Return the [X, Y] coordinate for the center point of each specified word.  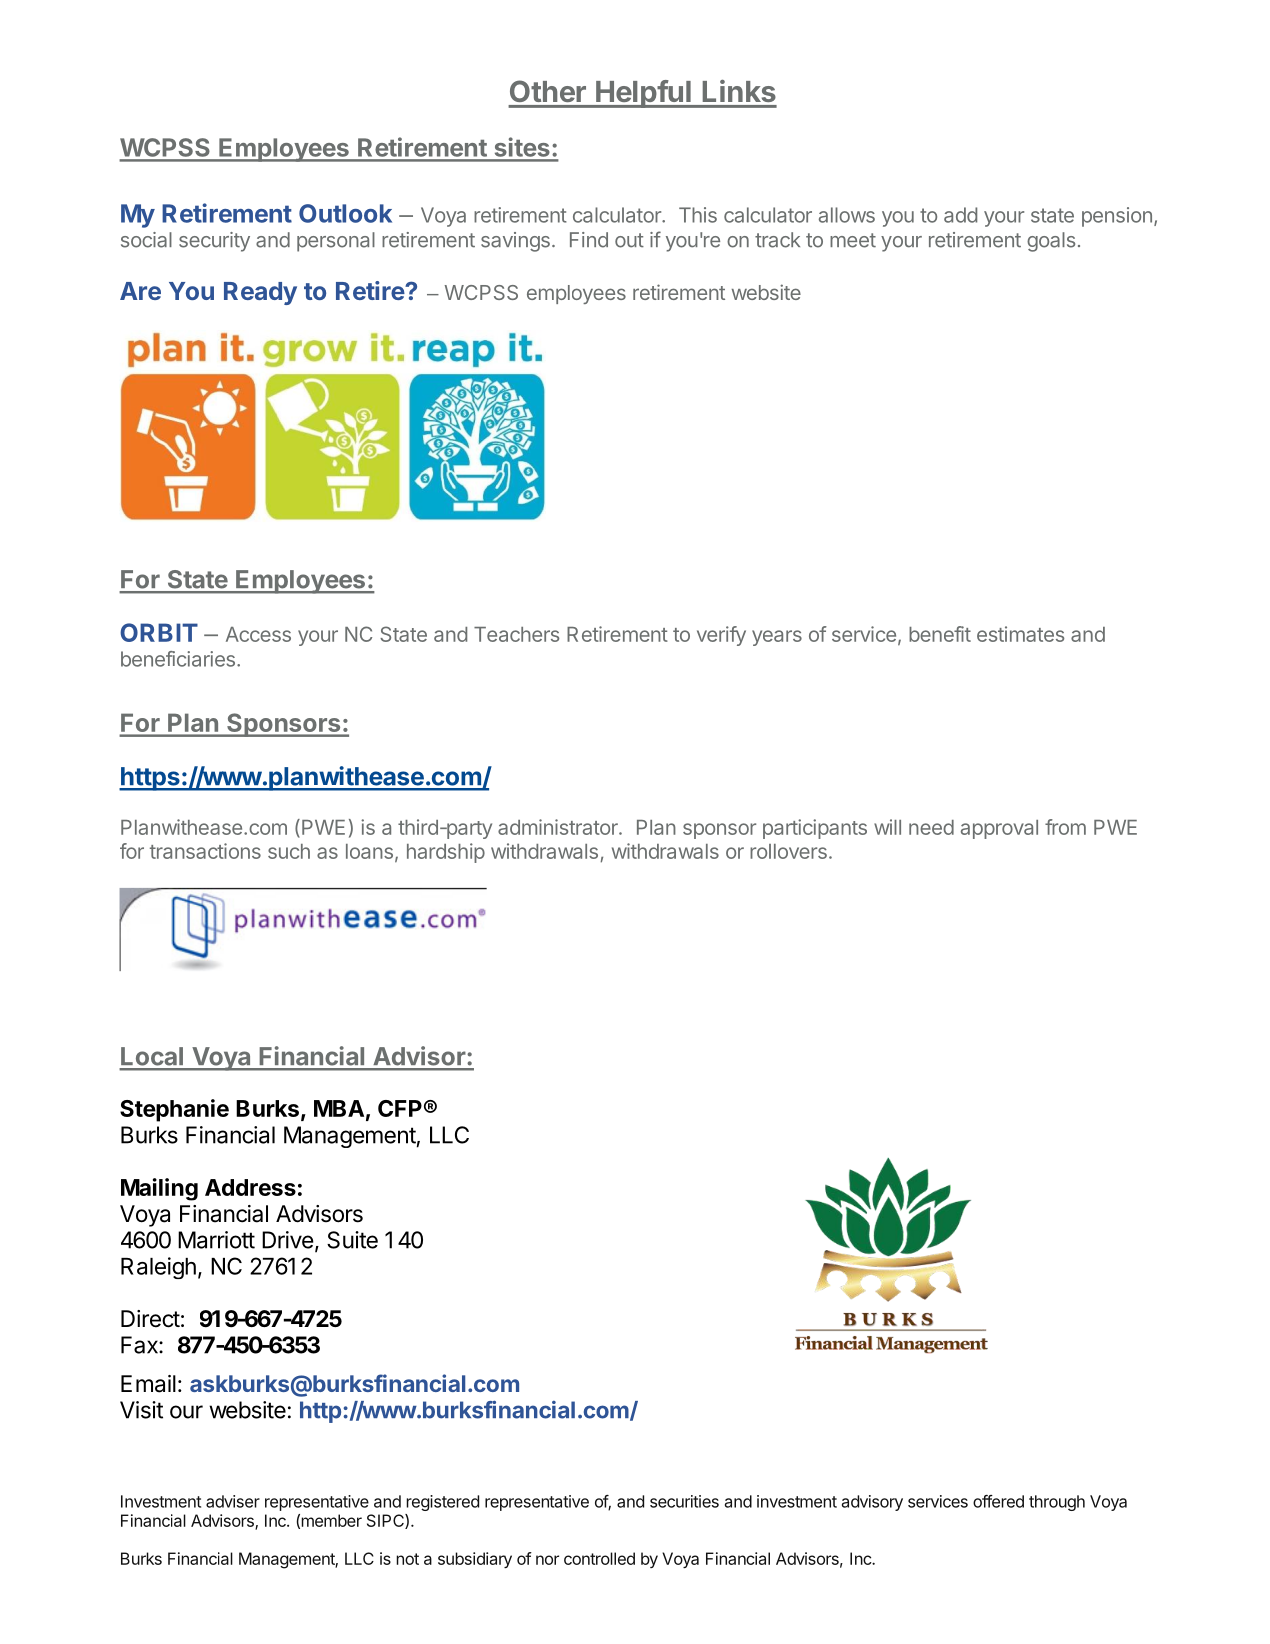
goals [1051, 242]
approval [999, 829]
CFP [400, 1108]
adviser [233, 1501]
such [289, 851]
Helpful [643, 94]
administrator [559, 827]
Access [258, 634]
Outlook [345, 213]
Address [250, 1187]
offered [998, 1501]
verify [721, 636]
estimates [1020, 634]
